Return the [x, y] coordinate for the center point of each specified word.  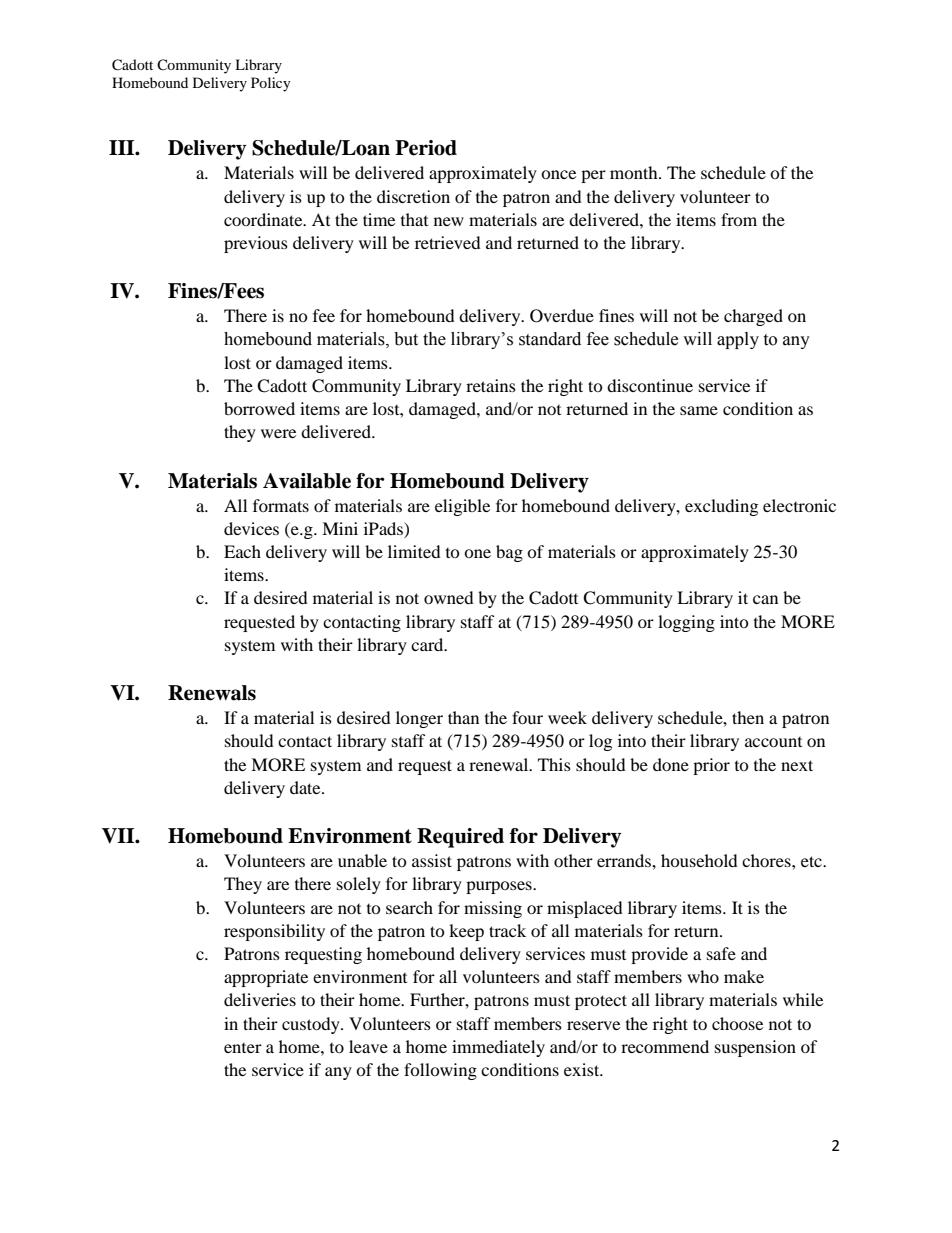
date [306, 787]
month [635, 172]
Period [426, 148]
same [699, 410]
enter [243, 1048]
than [463, 717]
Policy [271, 84]
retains [491, 385]
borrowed [259, 408]
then [748, 717]
